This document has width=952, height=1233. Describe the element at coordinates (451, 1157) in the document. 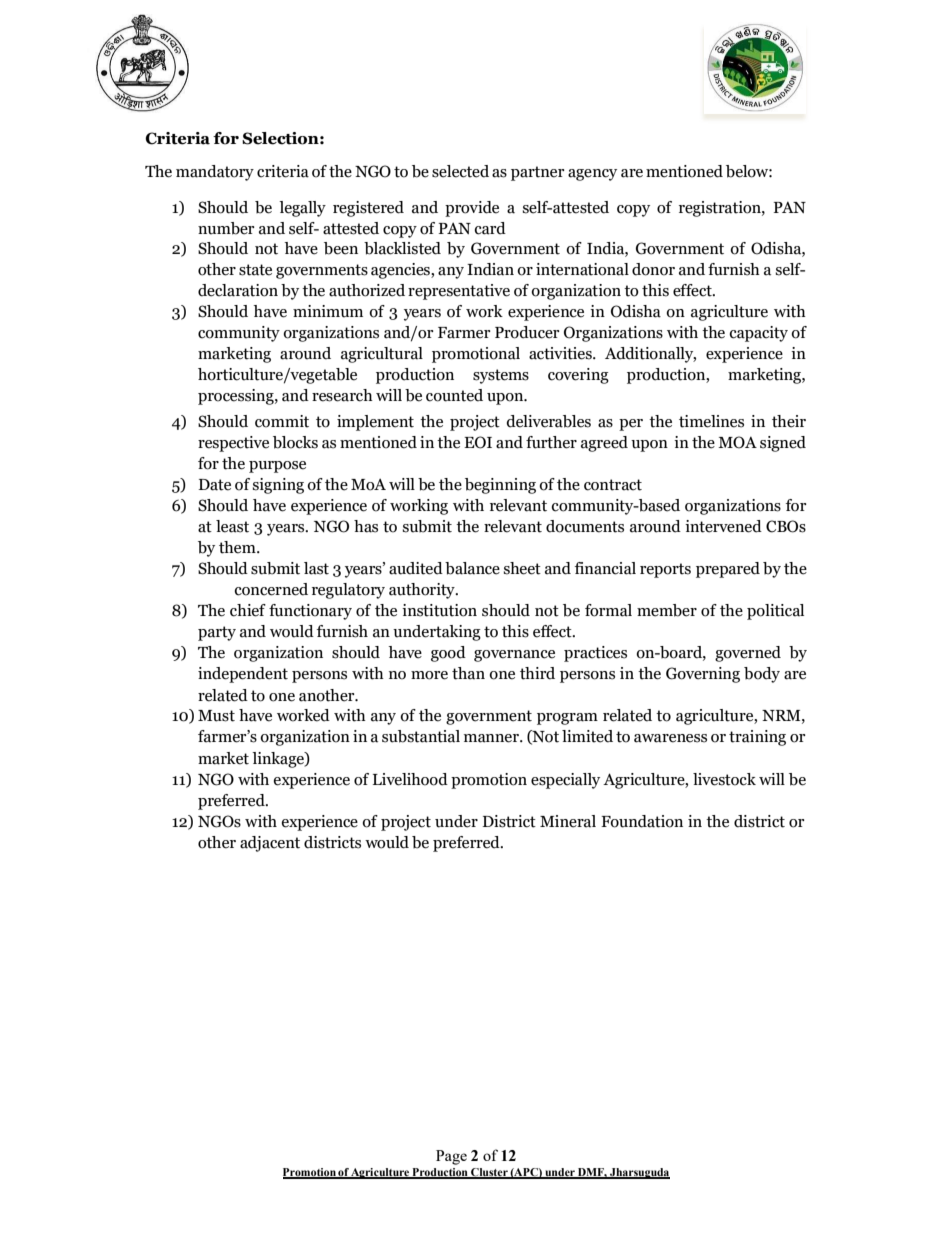

I see `Page` at that location.
